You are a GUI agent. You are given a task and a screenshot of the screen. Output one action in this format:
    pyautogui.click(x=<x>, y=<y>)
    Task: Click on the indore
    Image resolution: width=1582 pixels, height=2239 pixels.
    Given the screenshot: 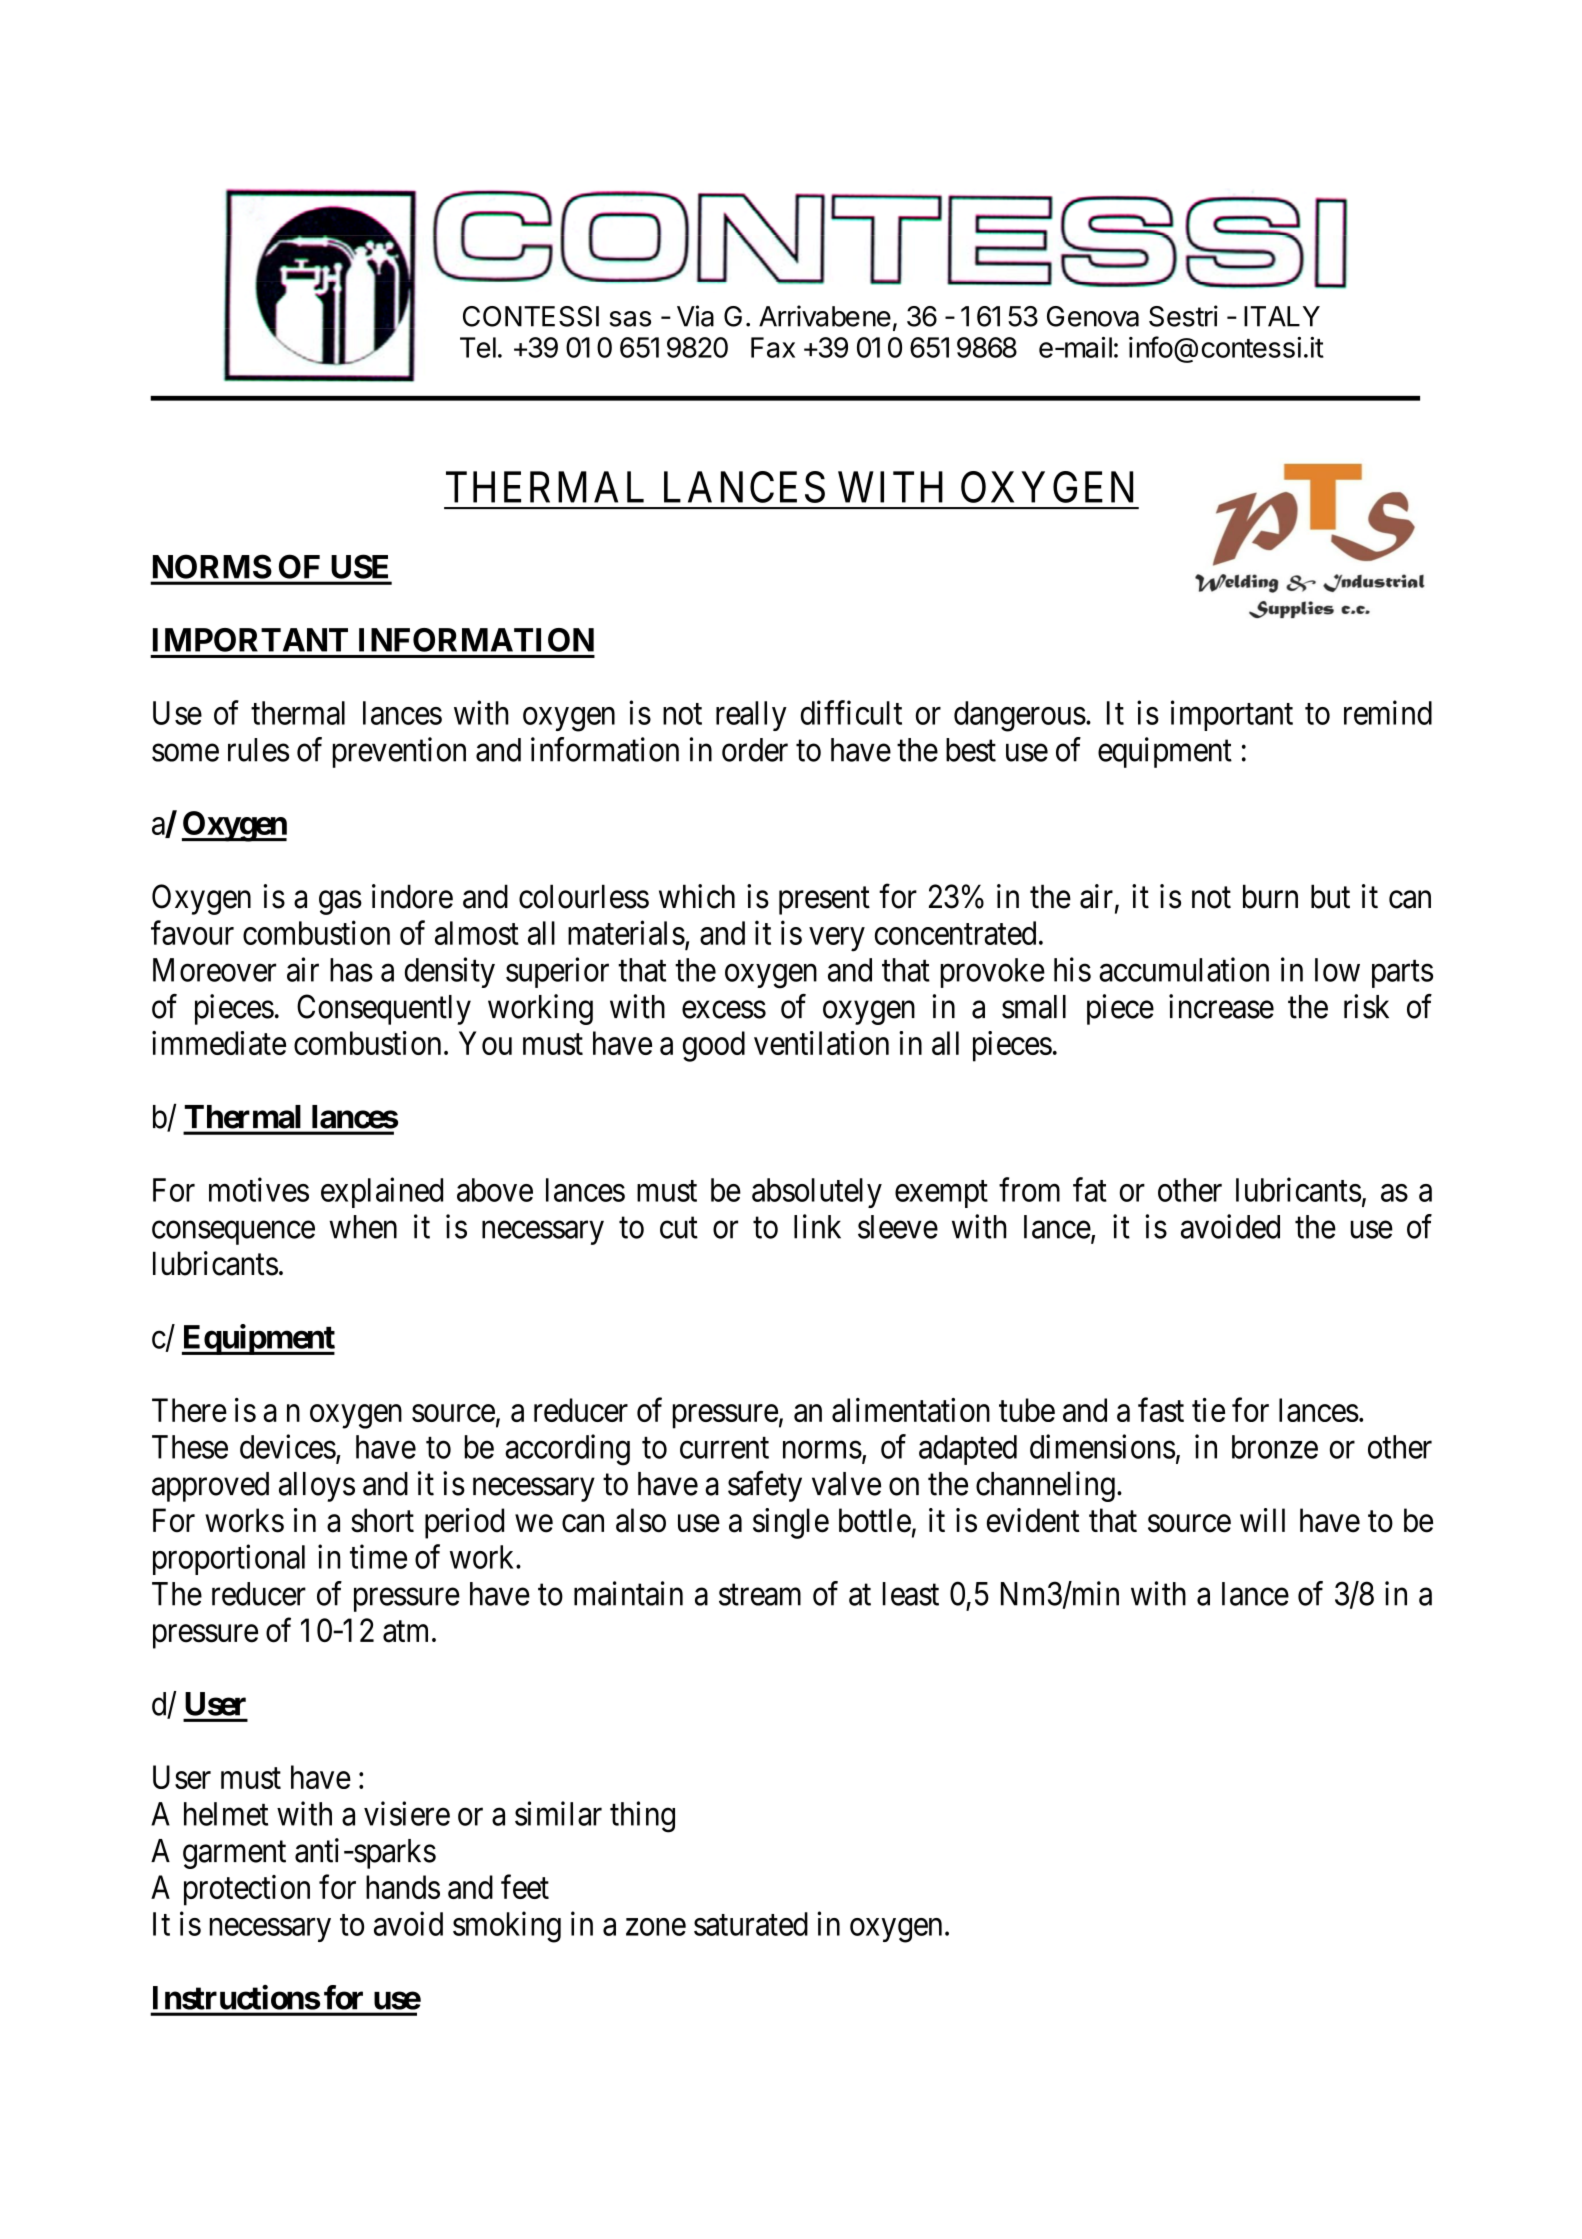 What is the action you would take?
    pyautogui.click(x=412, y=896)
